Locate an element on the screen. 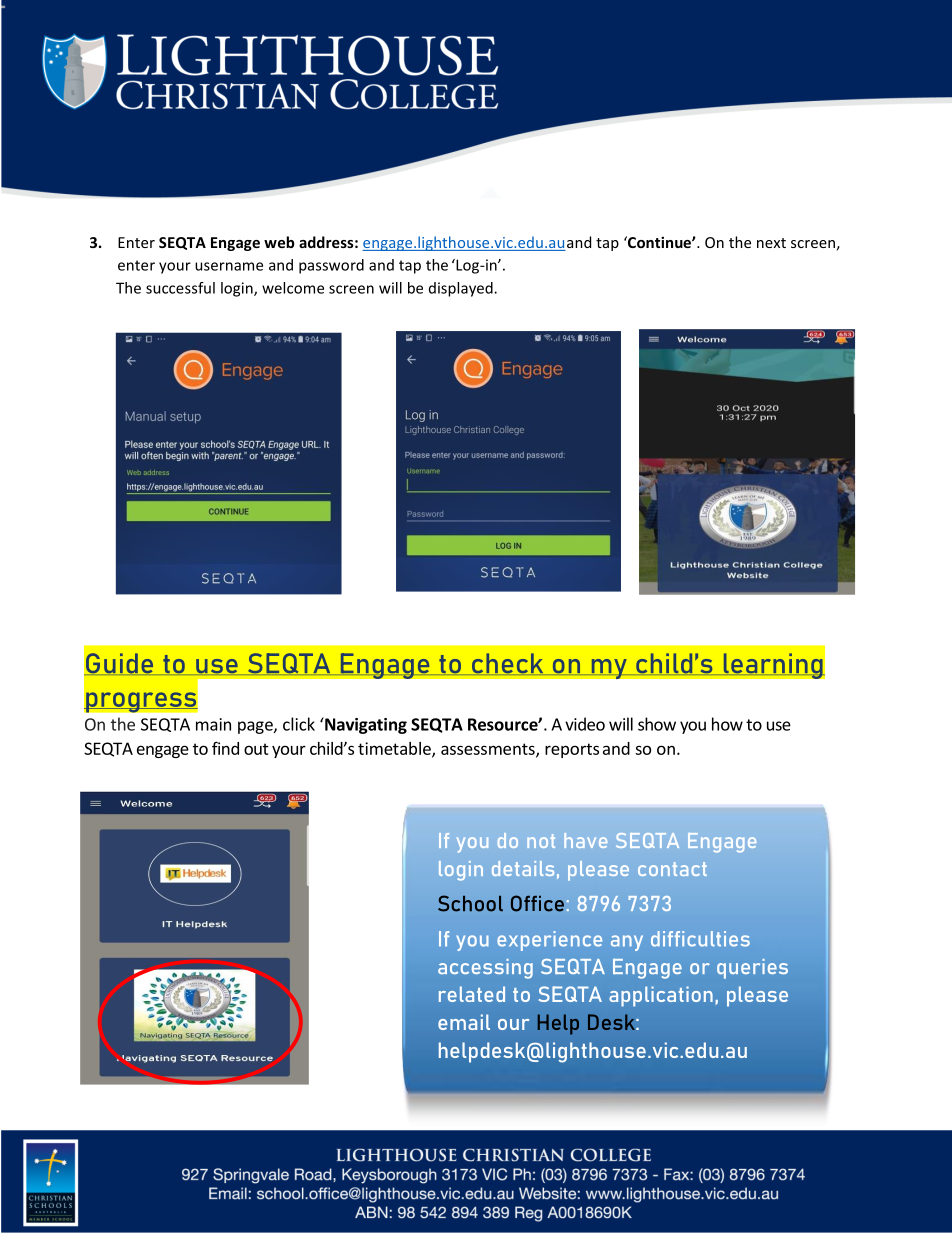 This screenshot has height=1233, width=952. assessments is located at coordinates (489, 750).
